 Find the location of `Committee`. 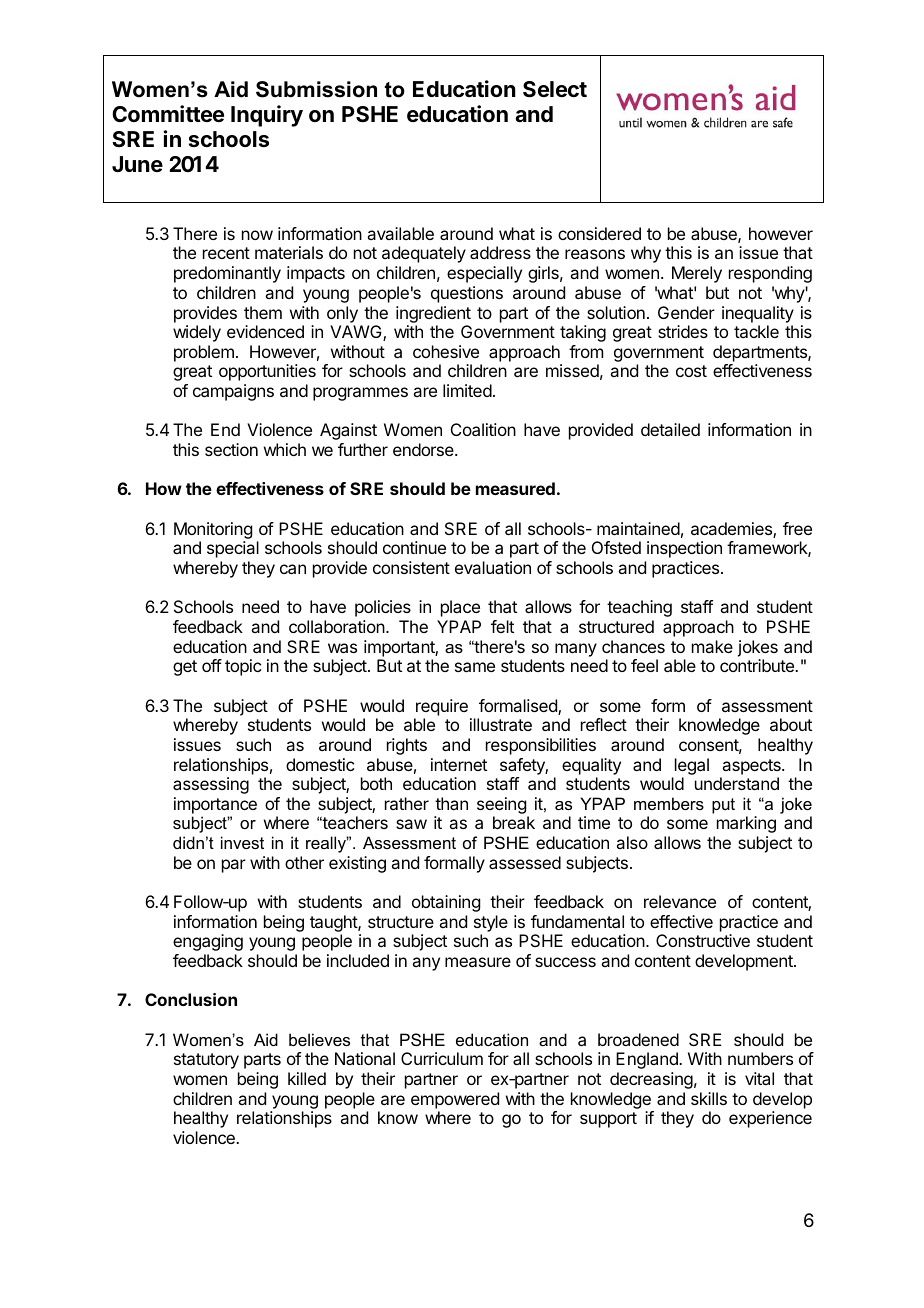

Committee is located at coordinates (168, 113).
